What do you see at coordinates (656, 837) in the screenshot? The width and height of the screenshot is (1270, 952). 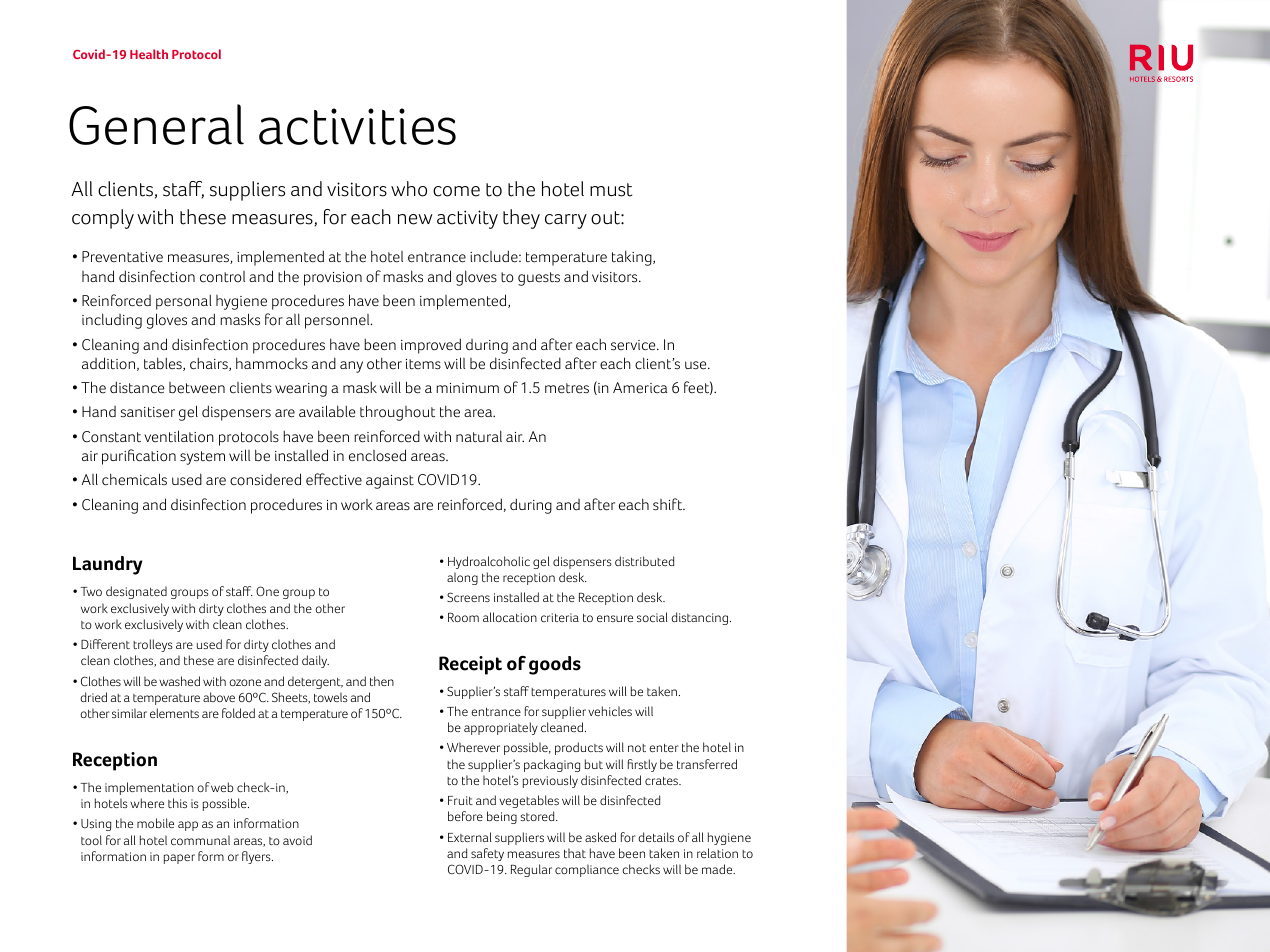 I see `details` at bounding box center [656, 837].
